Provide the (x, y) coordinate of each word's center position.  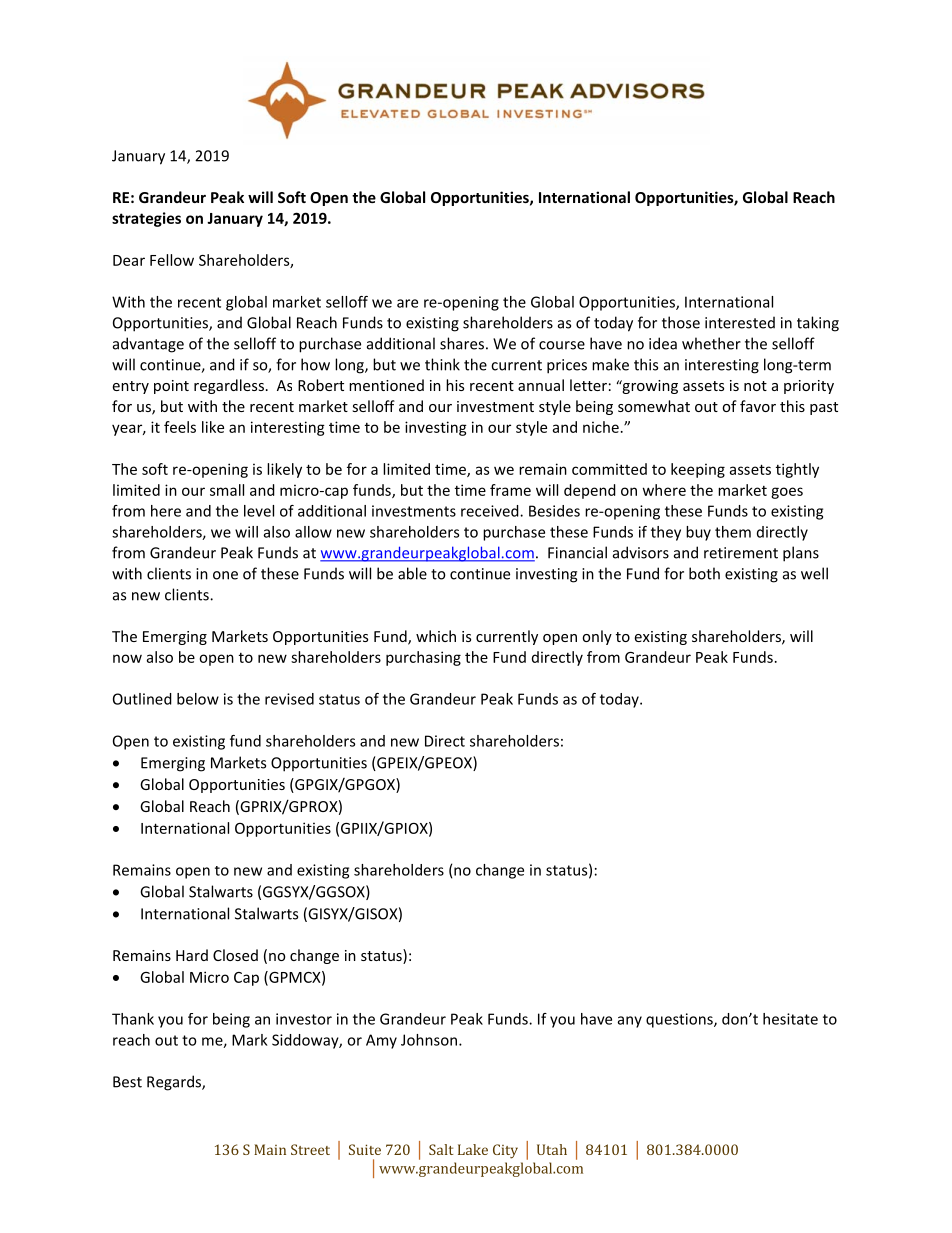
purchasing (423, 658)
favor (758, 406)
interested (740, 322)
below (198, 699)
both (704, 573)
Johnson (429, 1040)
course (562, 345)
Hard (192, 955)
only (597, 637)
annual (541, 385)
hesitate (790, 1019)
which (436, 636)
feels (180, 427)
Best (127, 1082)
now (127, 658)
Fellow (172, 260)
